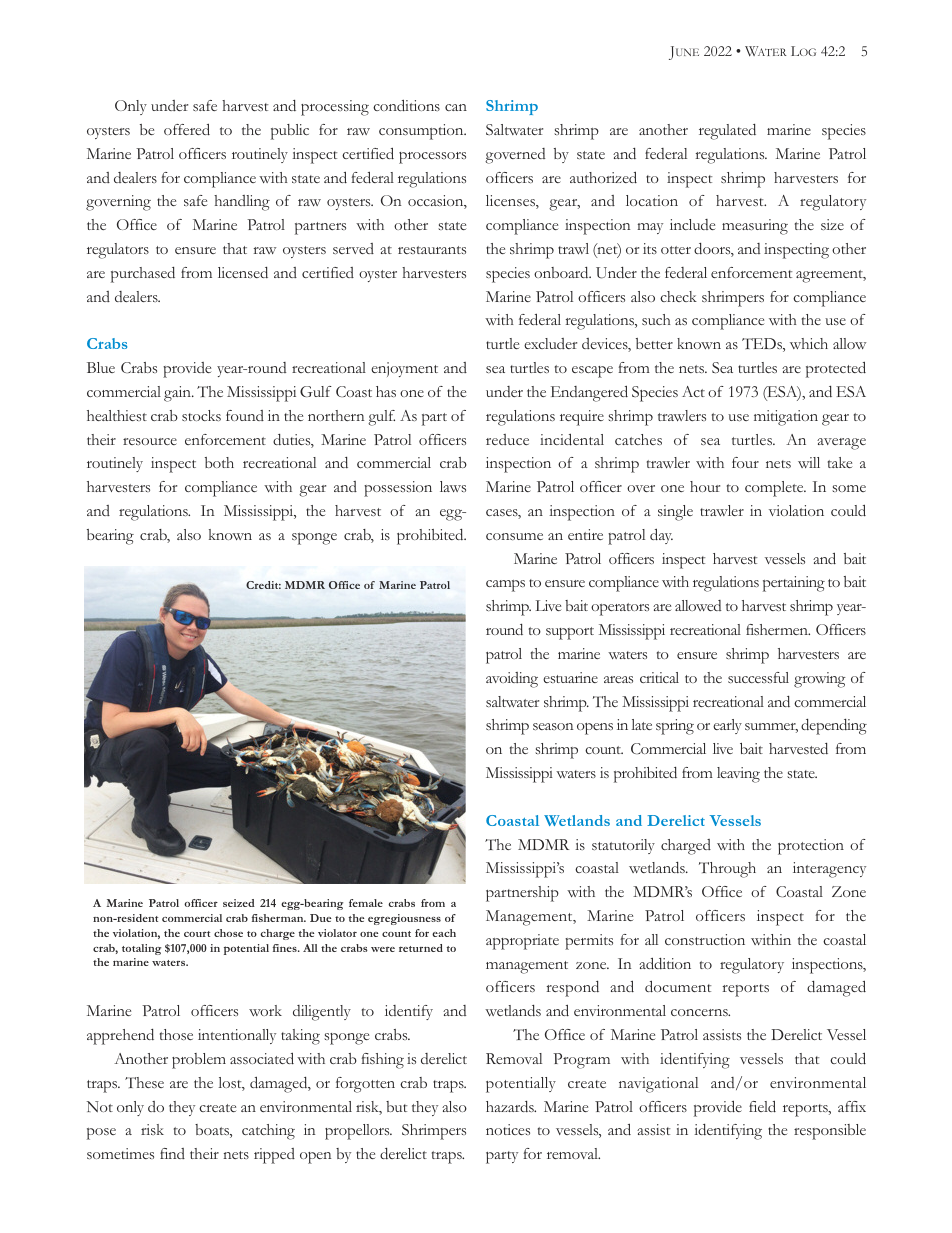 This page has width=952, height=1233. What do you see at coordinates (197, 934) in the page?
I see `court` at bounding box center [197, 934].
